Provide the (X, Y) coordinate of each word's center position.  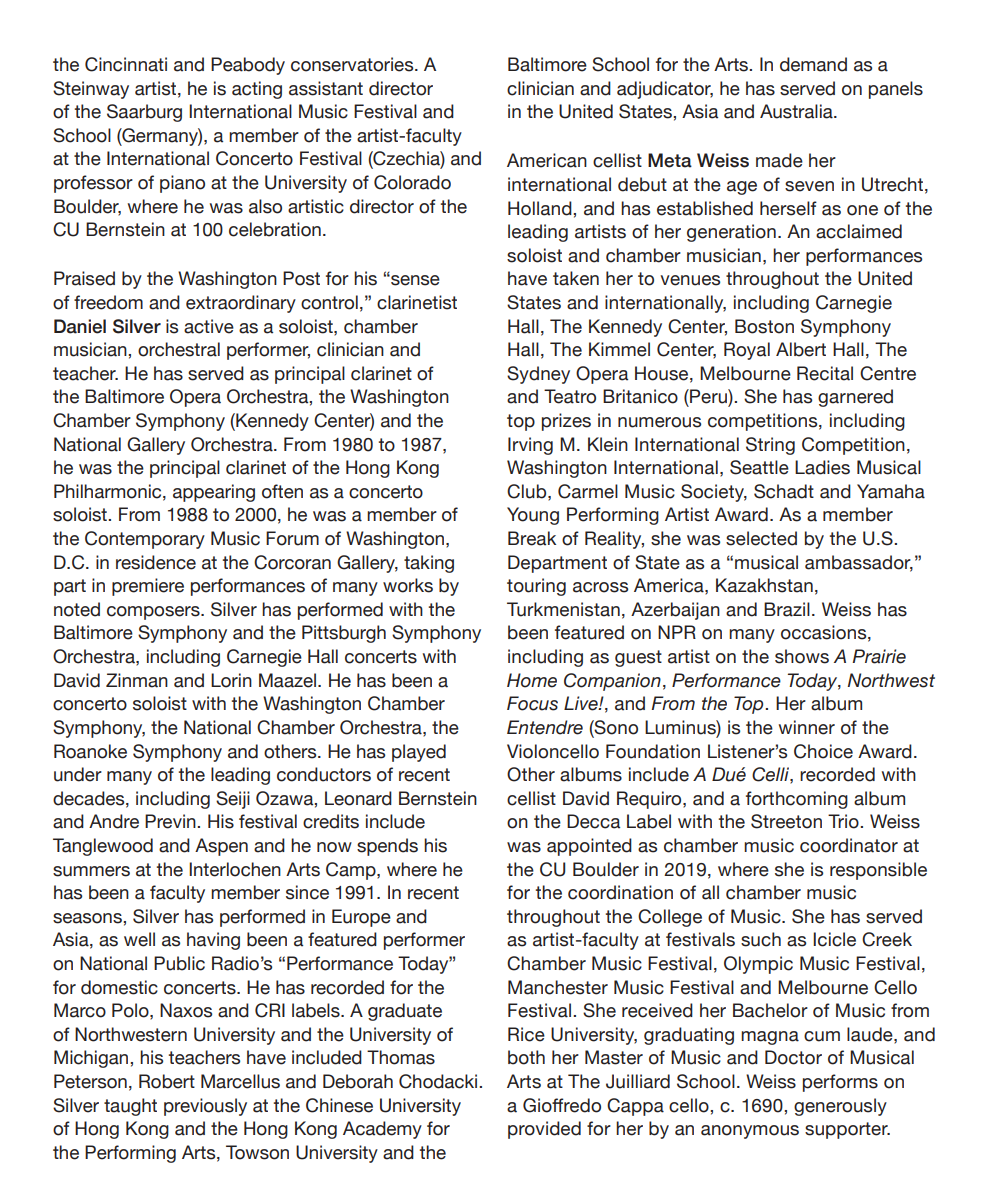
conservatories (353, 64)
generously (840, 1107)
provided (544, 1130)
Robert (167, 1081)
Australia (797, 111)
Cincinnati (126, 64)
